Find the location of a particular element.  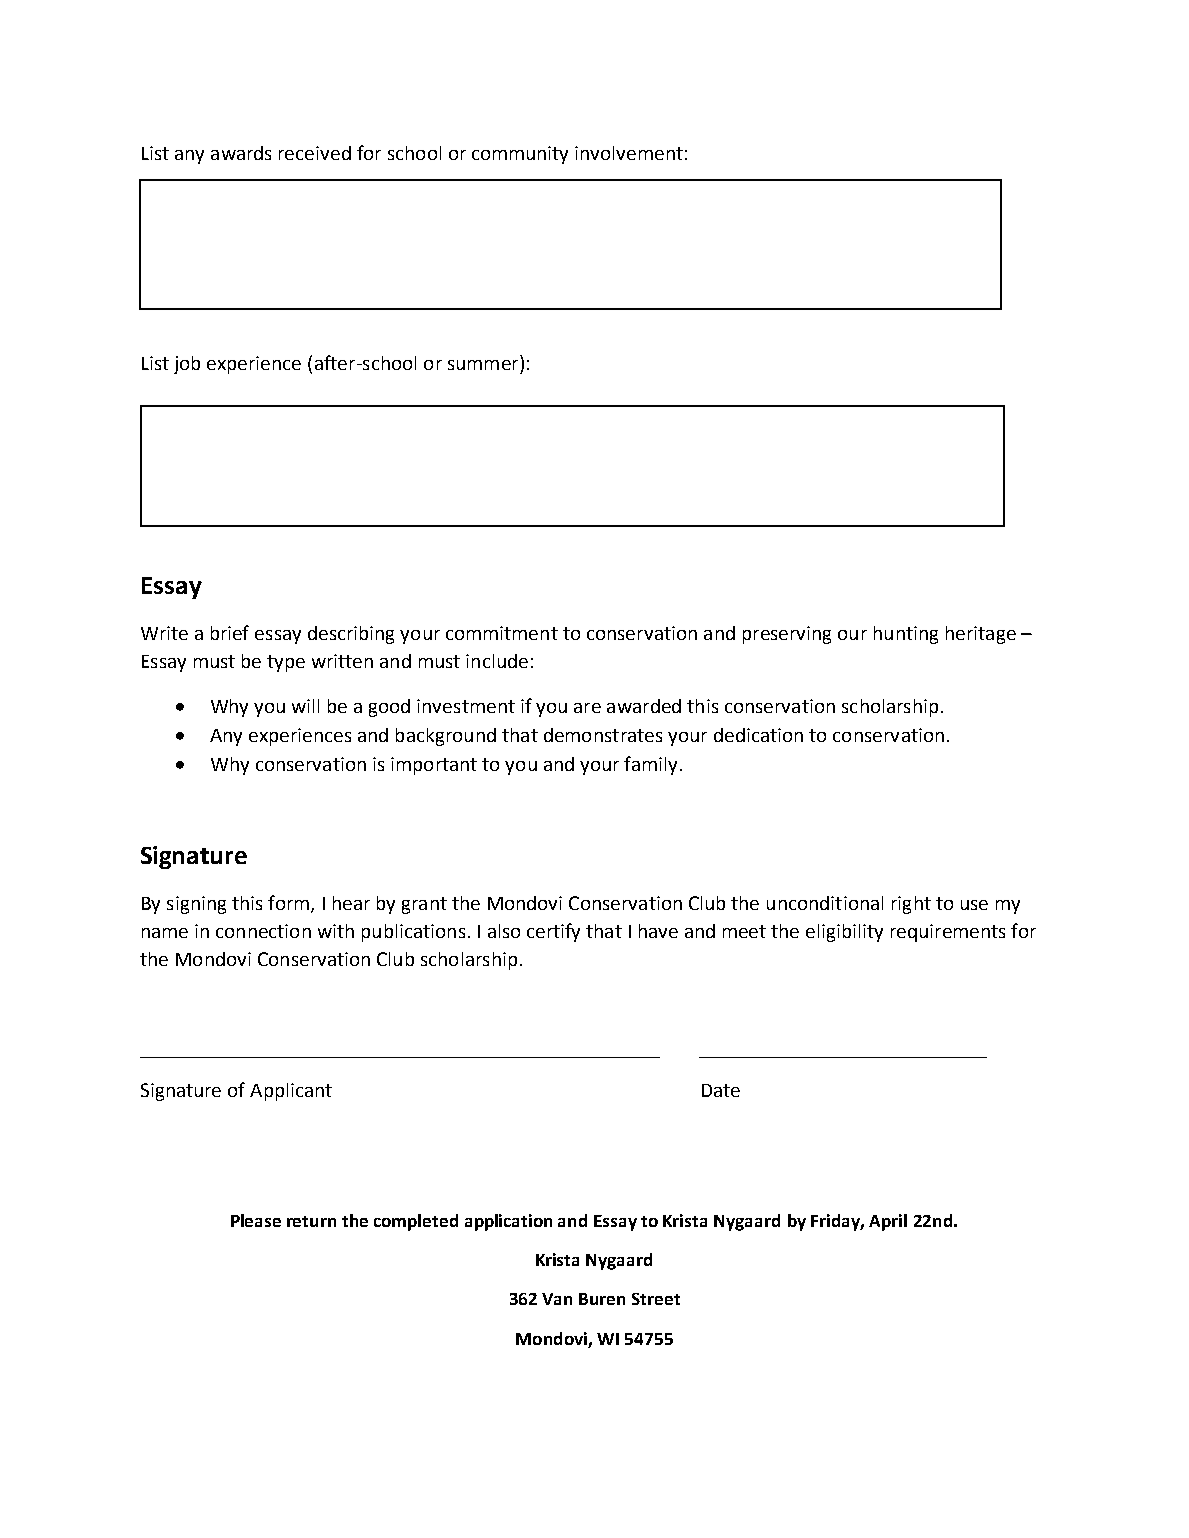

job is located at coordinates (187, 365).
